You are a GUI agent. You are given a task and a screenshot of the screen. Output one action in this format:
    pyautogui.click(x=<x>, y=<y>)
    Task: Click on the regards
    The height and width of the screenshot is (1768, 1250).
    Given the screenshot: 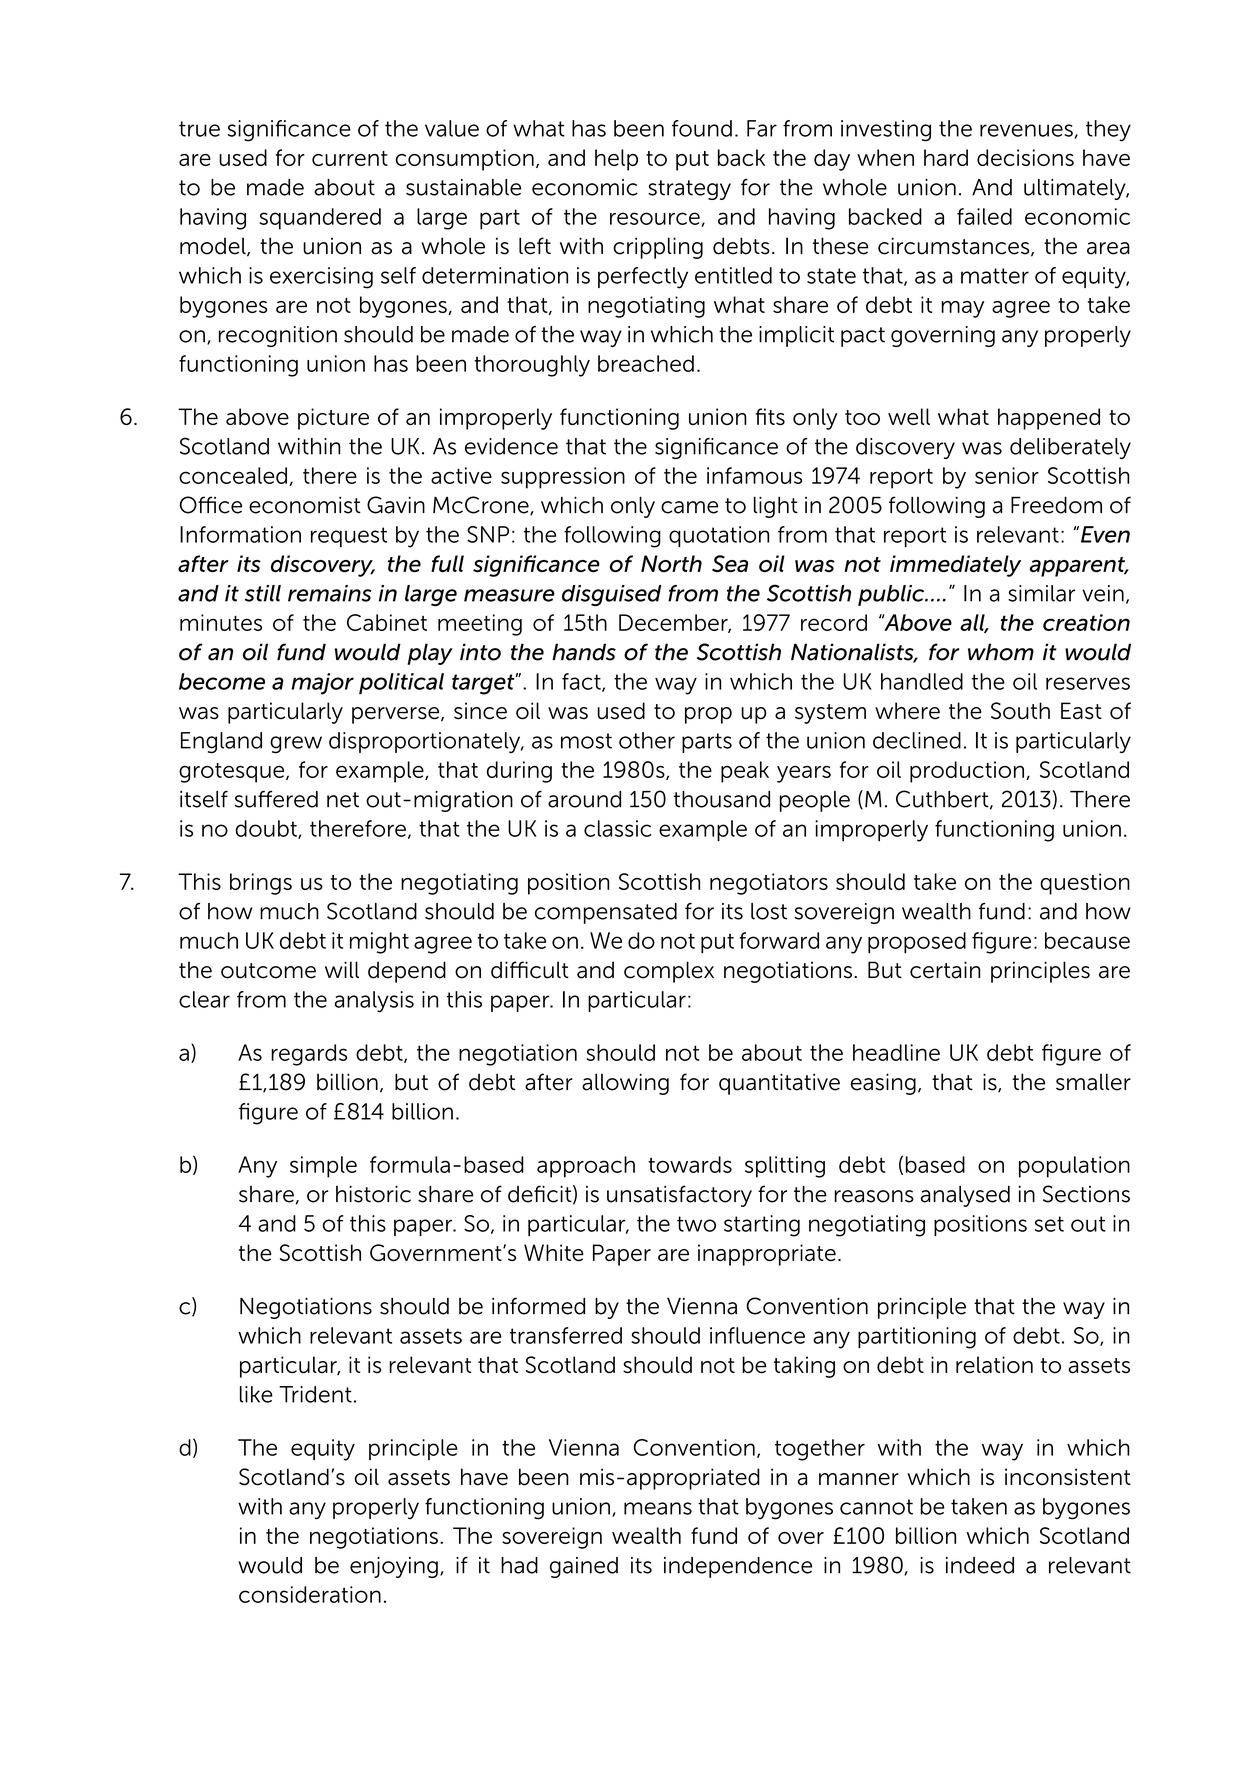 What is the action you would take?
    pyautogui.click(x=309, y=1055)
